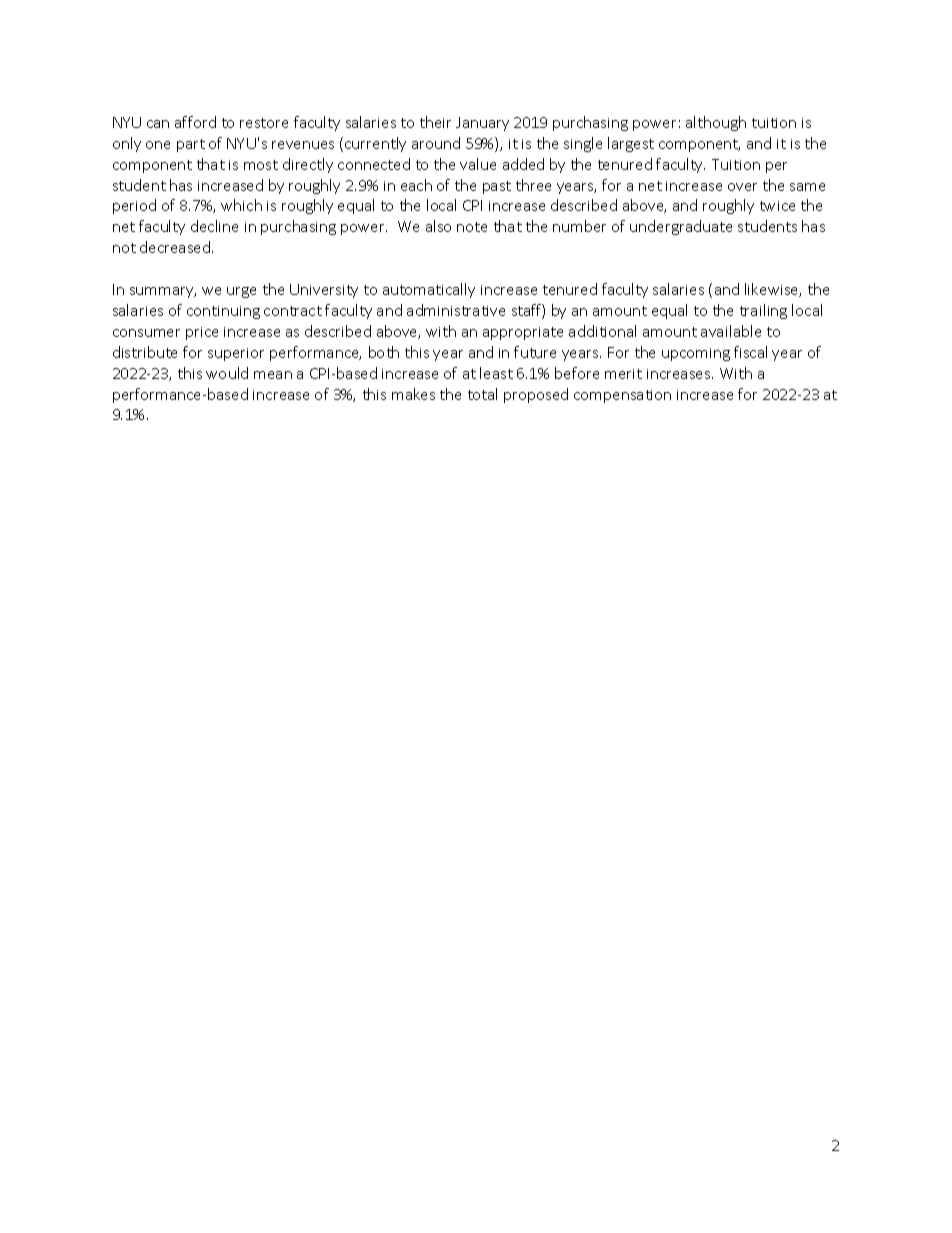 The image size is (952, 1233). What do you see at coordinates (681, 227) in the document?
I see `undergraduate` at bounding box center [681, 227].
